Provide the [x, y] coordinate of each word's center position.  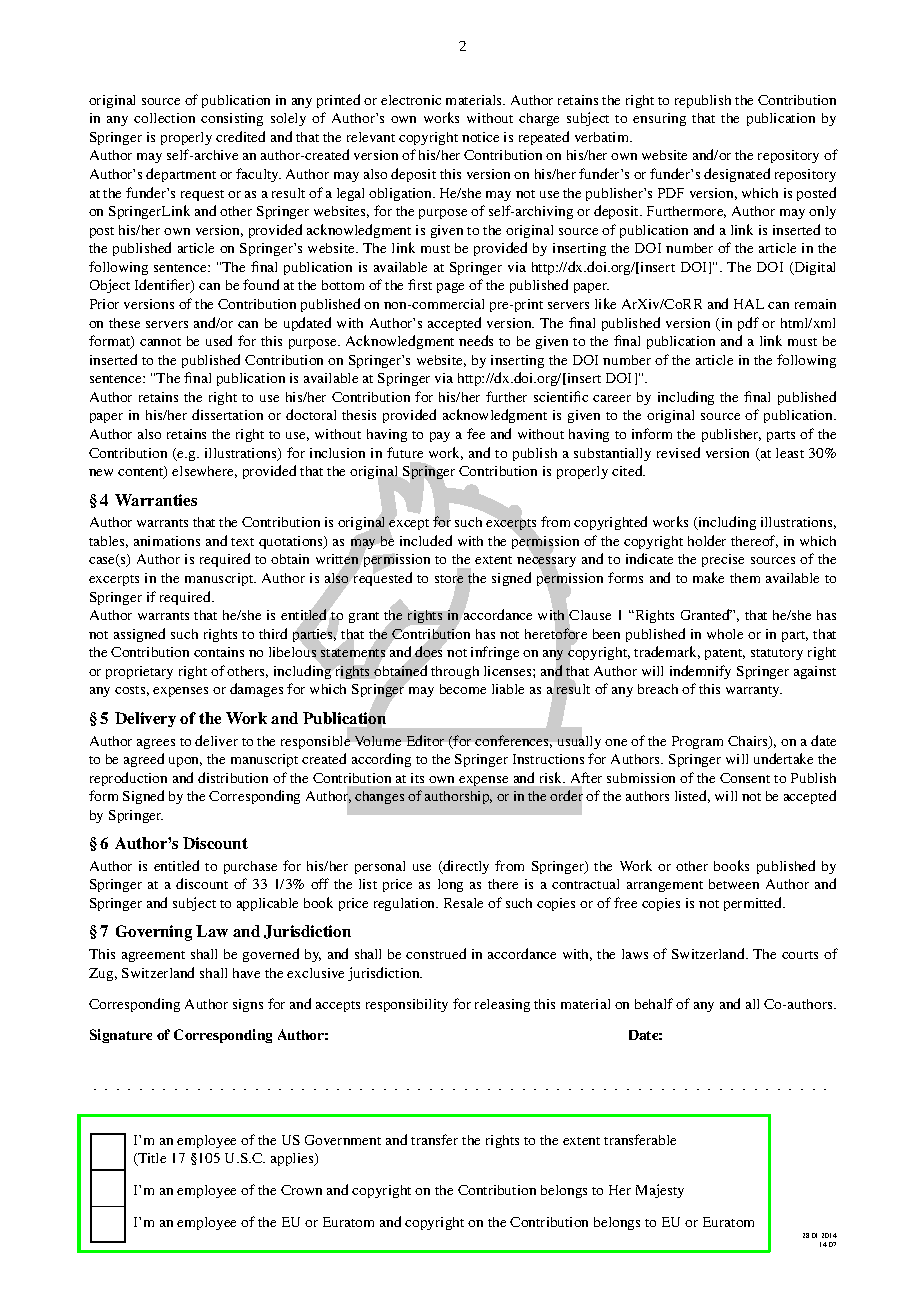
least [790, 453]
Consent [745, 778]
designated [737, 175]
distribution [233, 777]
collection [164, 118]
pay [440, 437]
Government [343, 1140]
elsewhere [204, 472]
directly [465, 867]
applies [293, 1159]
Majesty [660, 1191]
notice [480, 137]
